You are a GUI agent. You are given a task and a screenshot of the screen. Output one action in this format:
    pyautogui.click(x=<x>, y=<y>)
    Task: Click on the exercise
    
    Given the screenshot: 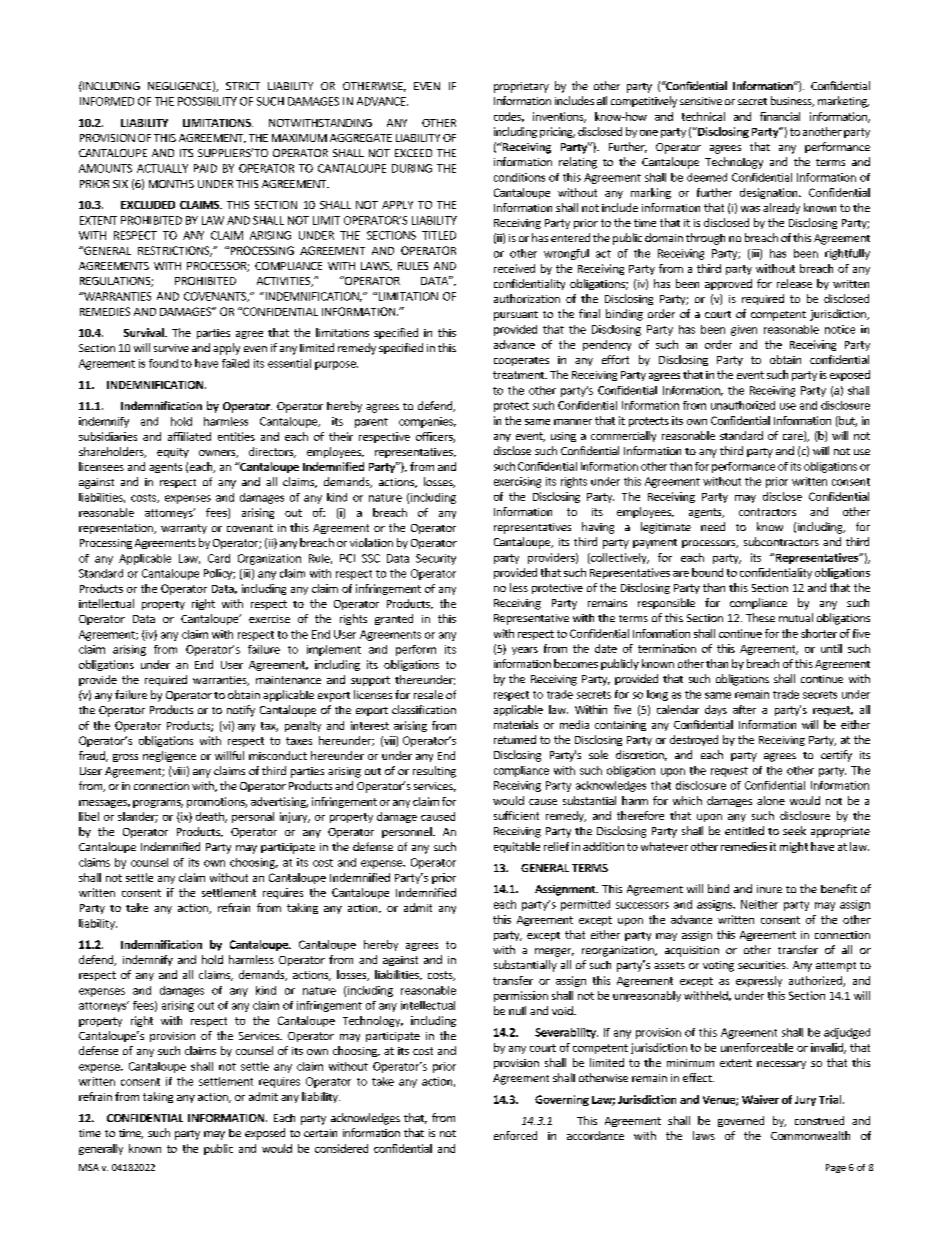 What is the action you would take?
    pyautogui.click(x=269, y=619)
